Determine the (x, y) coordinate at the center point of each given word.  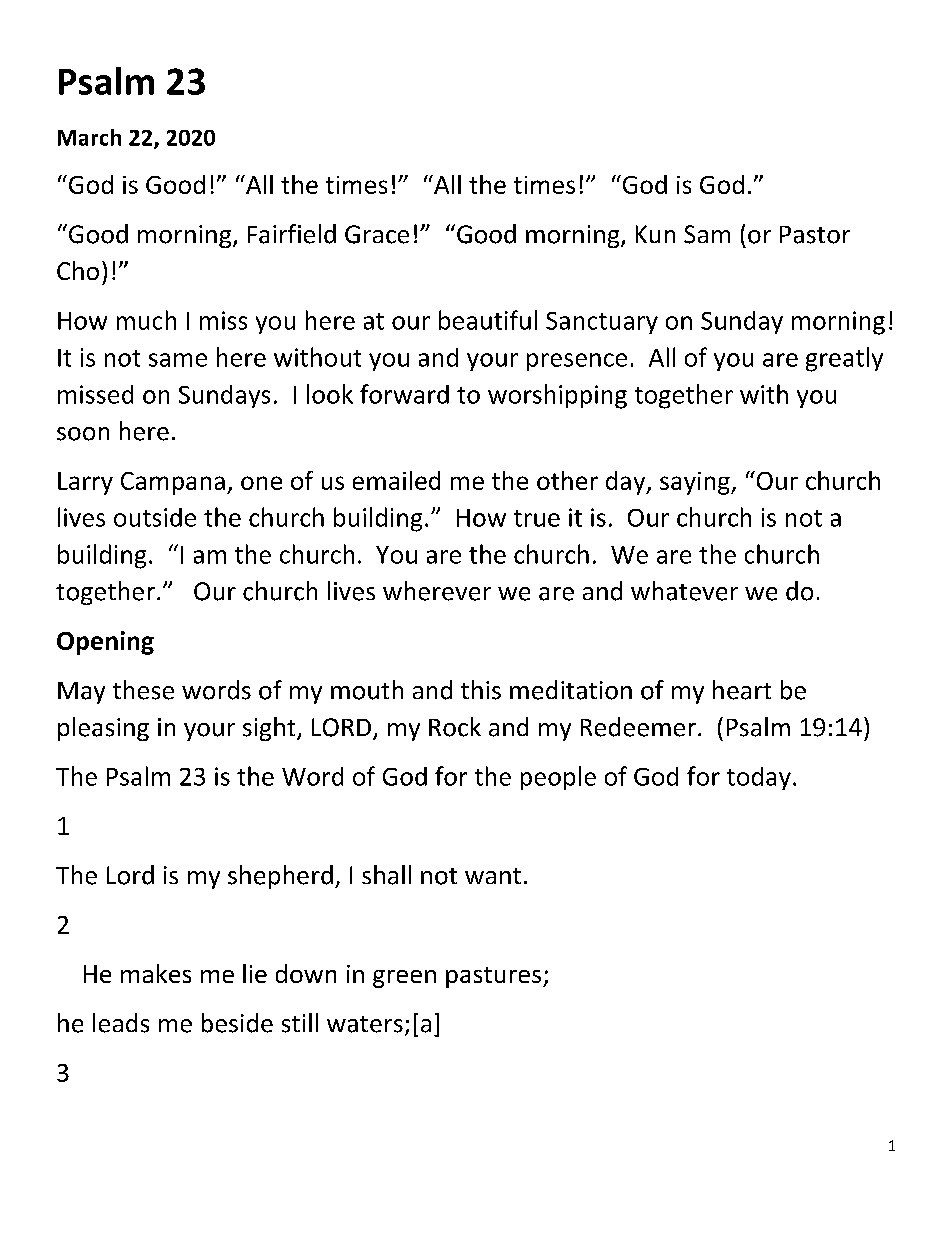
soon (83, 434)
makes (156, 973)
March (89, 137)
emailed (396, 480)
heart (742, 690)
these (143, 690)
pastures (495, 977)
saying (696, 483)
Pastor (815, 235)
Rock (455, 727)
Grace (377, 234)
